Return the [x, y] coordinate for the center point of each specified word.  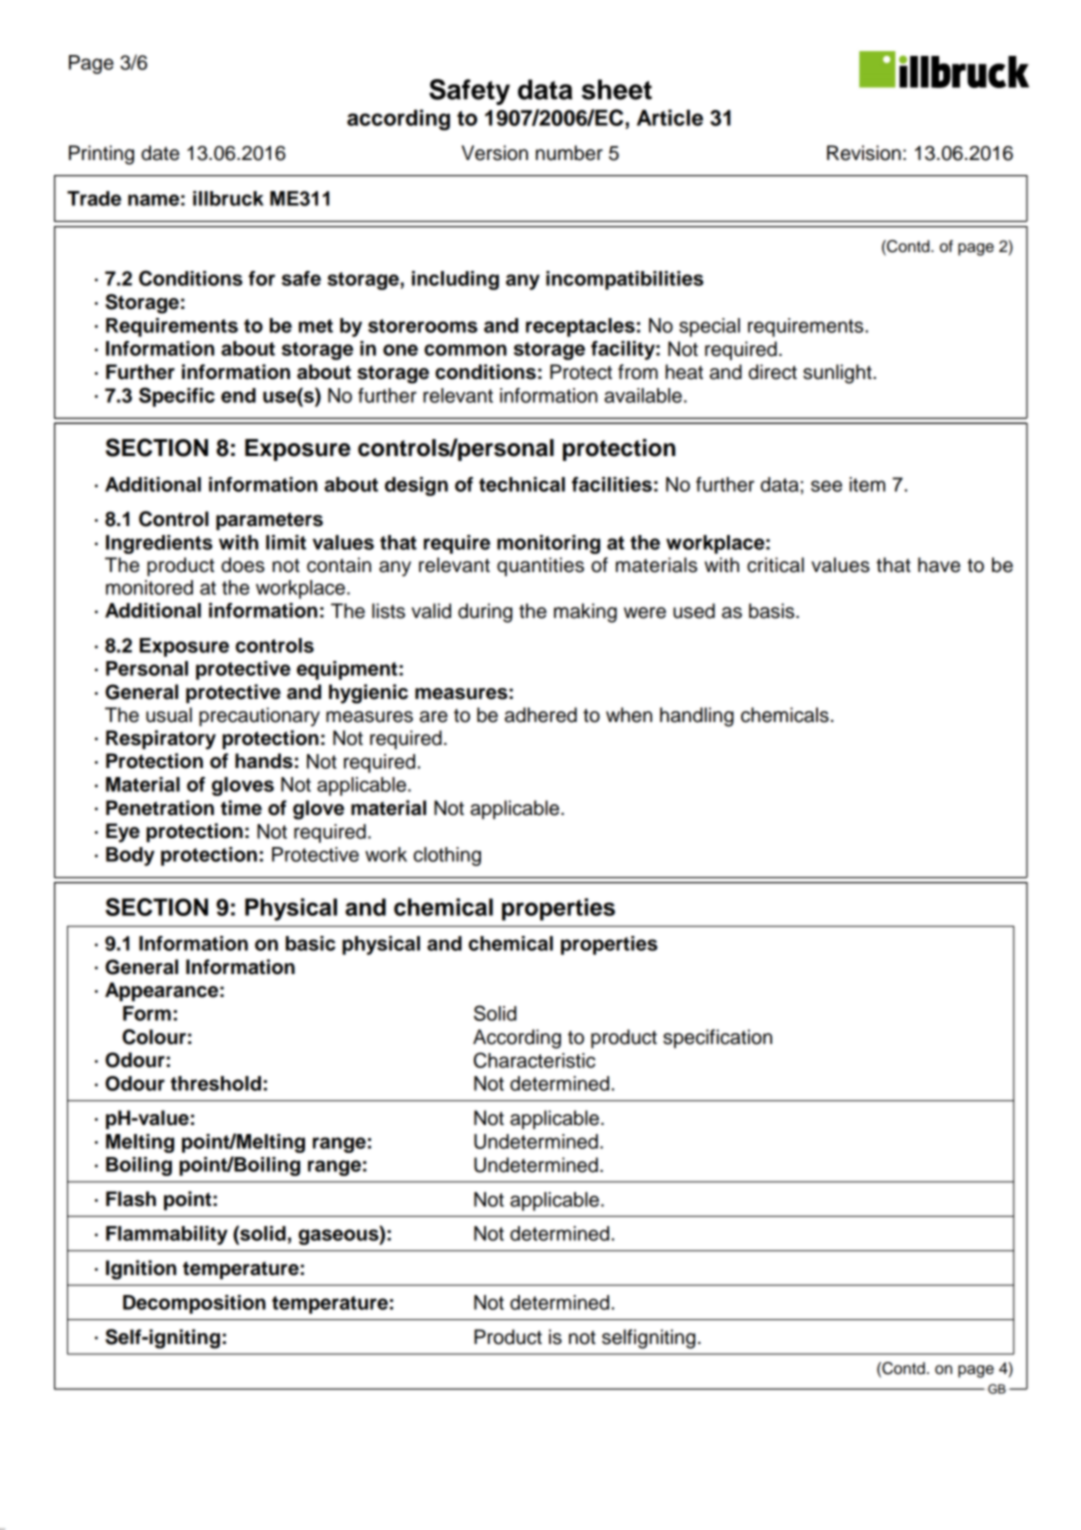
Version [495, 153]
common [465, 350]
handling [697, 717]
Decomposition [194, 1304]
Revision [864, 153]
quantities [540, 566]
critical [775, 565]
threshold [216, 1083]
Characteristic [535, 1060]
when [629, 715]
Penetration [160, 808]
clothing [447, 856]
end [238, 395]
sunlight [838, 374]
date [160, 153]
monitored [149, 587]
